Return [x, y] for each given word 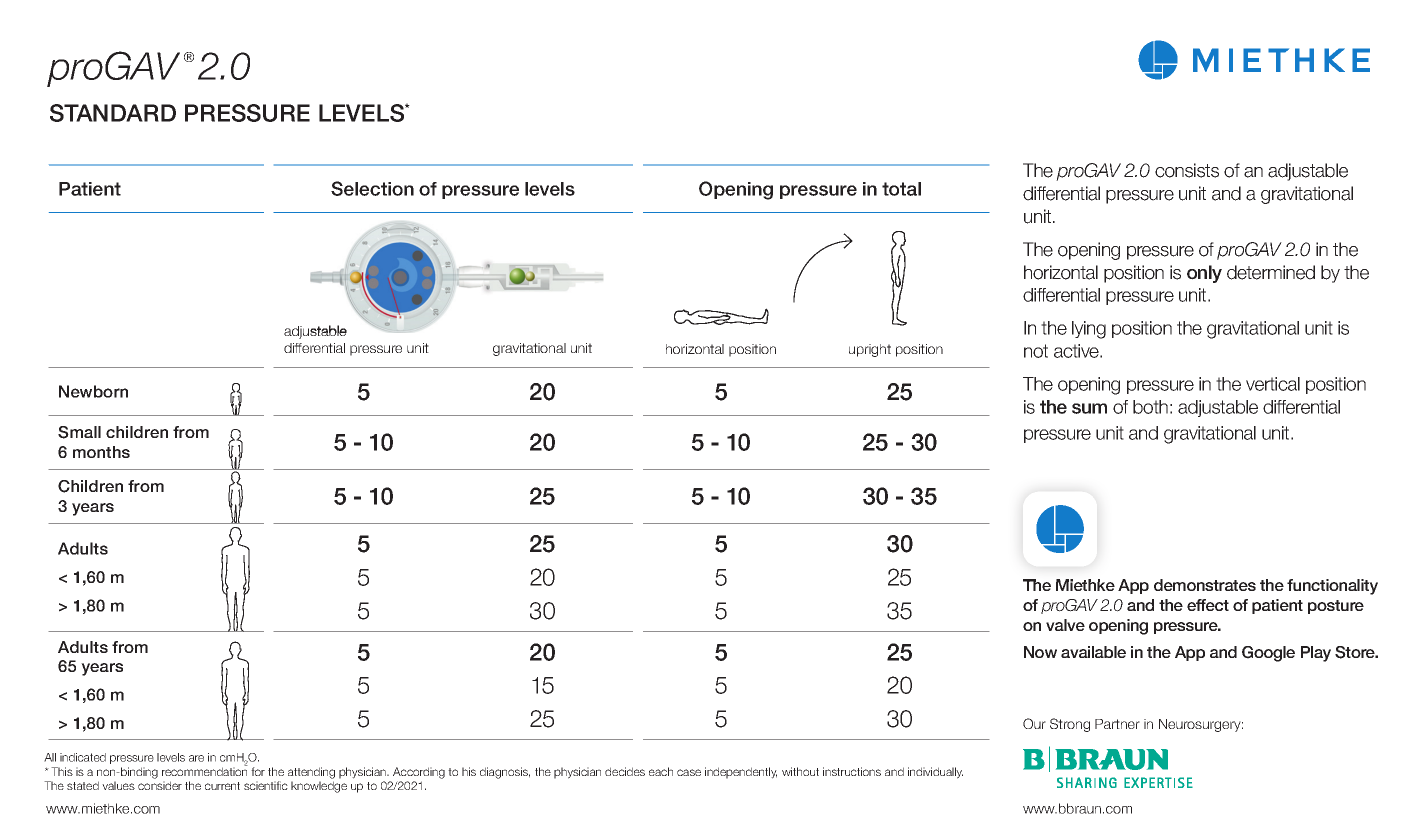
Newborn [93, 391]
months [101, 452]
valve [1065, 625]
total [901, 189]
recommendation [205, 770]
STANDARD [113, 113]
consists [1187, 170]
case [689, 772]
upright [870, 350]
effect [1208, 605]
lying [1089, 330]
